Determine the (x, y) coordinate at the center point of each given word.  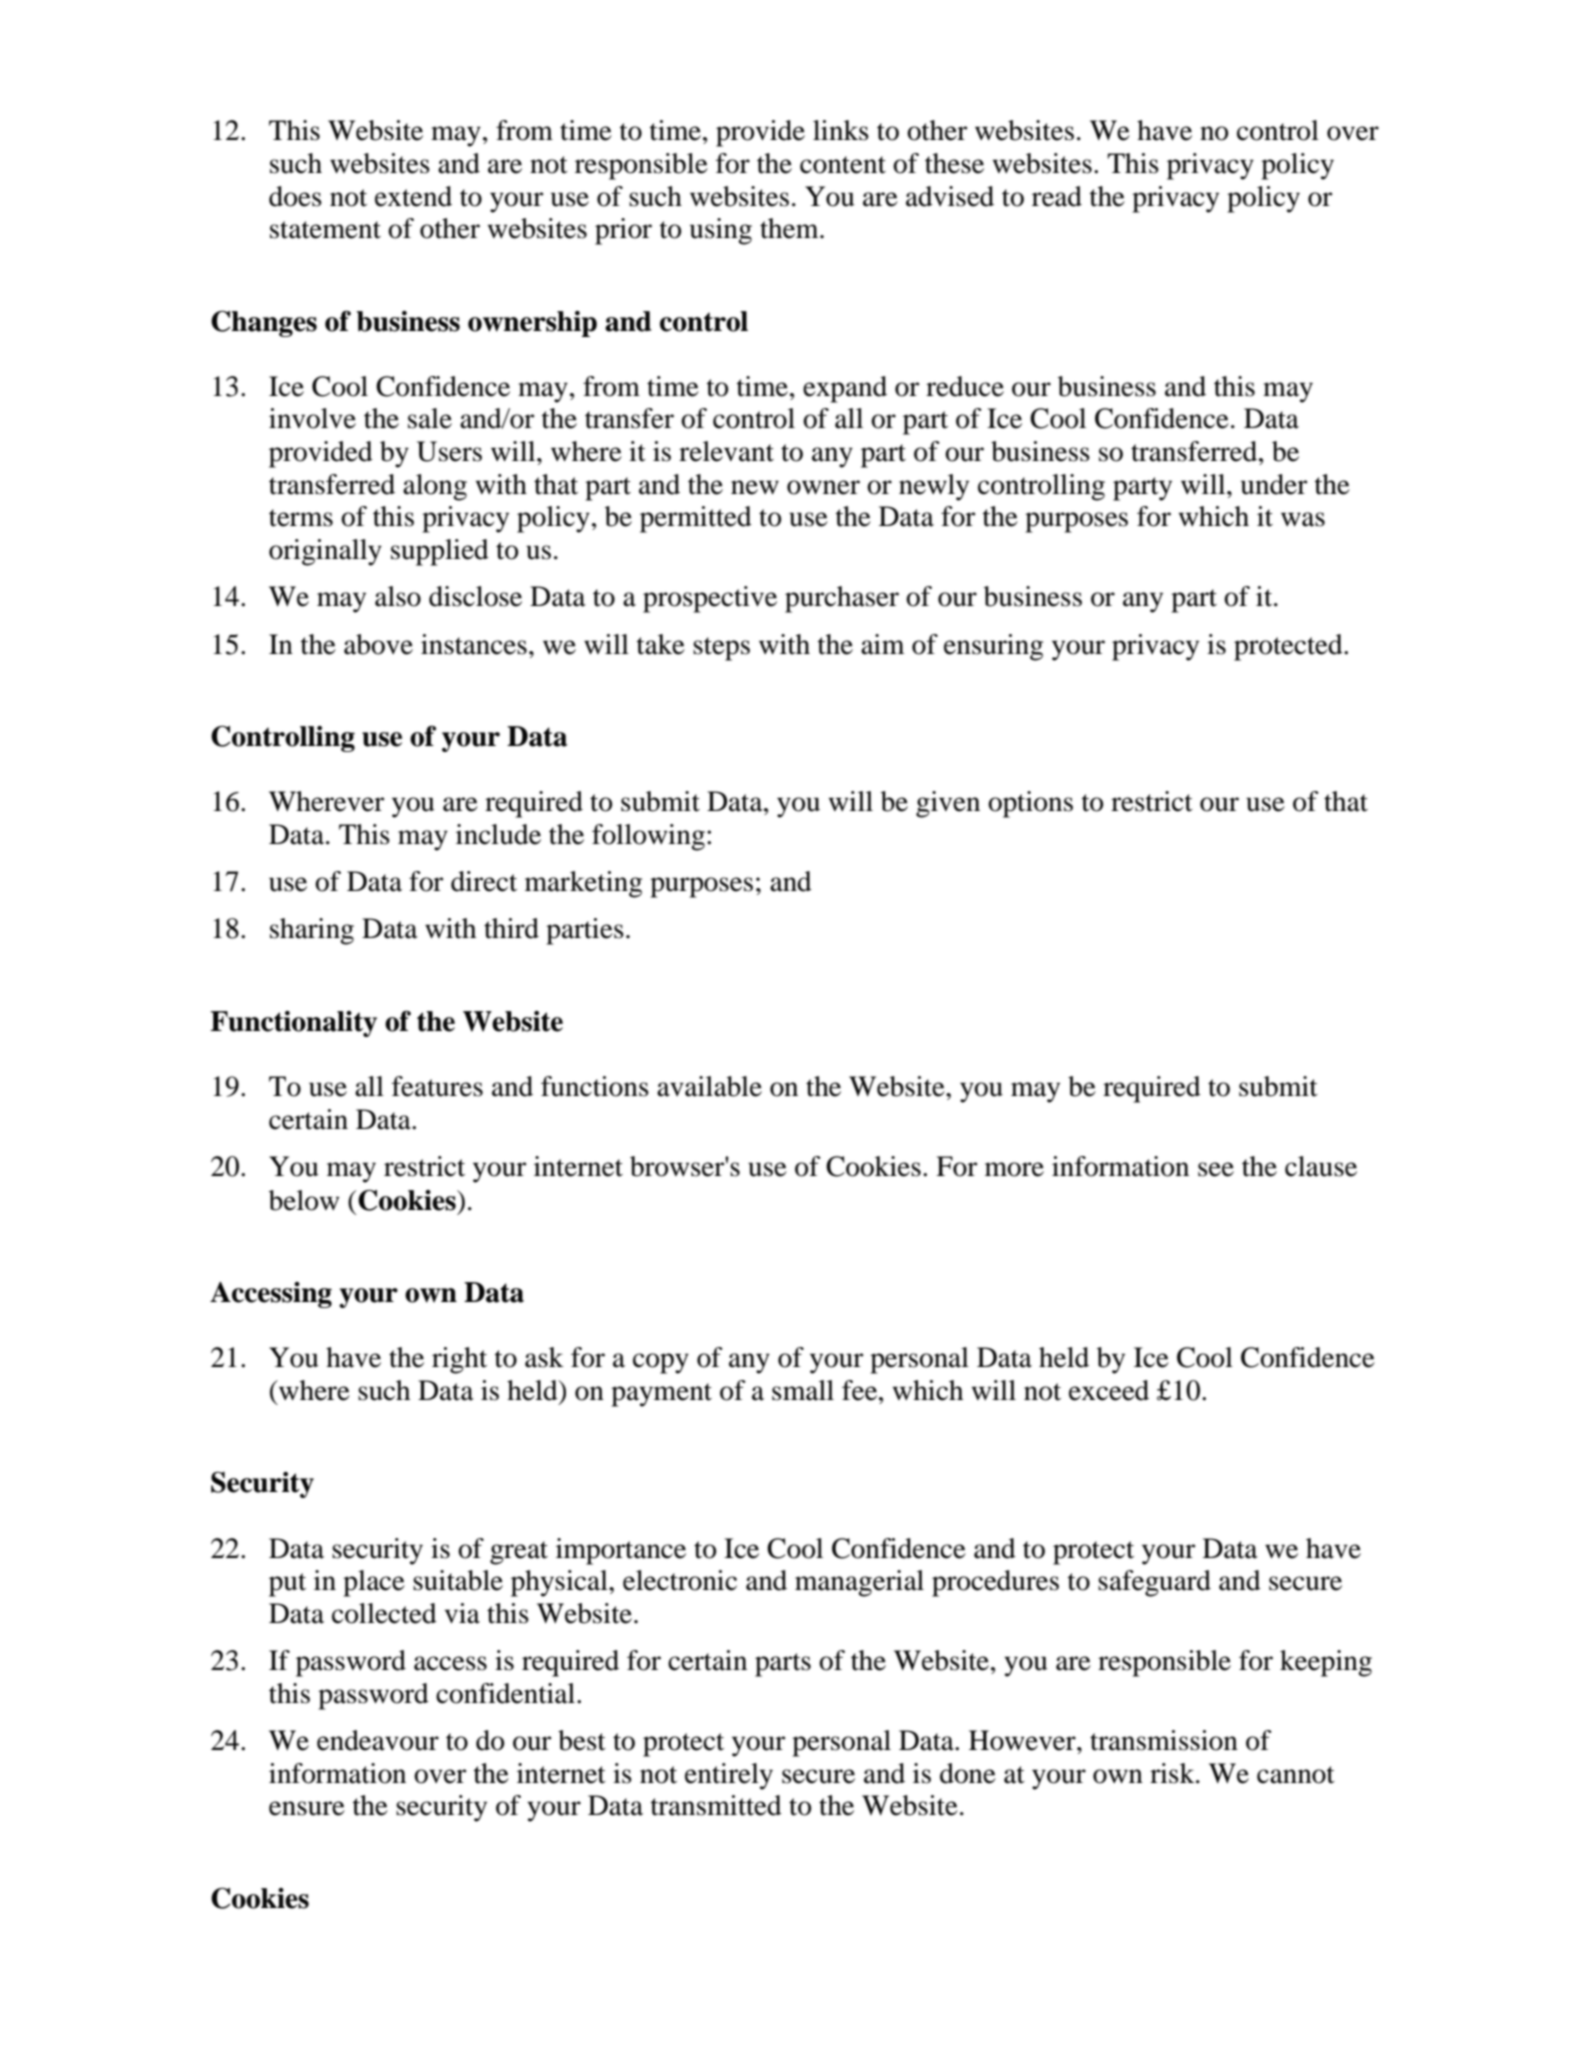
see (1216, 1169)
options (1030, 804)
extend (413, 196)
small (803, 1390)
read (1057, 196)
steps (721, 649)
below (304, 1200)
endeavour (378, 1740)
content (843, 165)
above (378, 644)
